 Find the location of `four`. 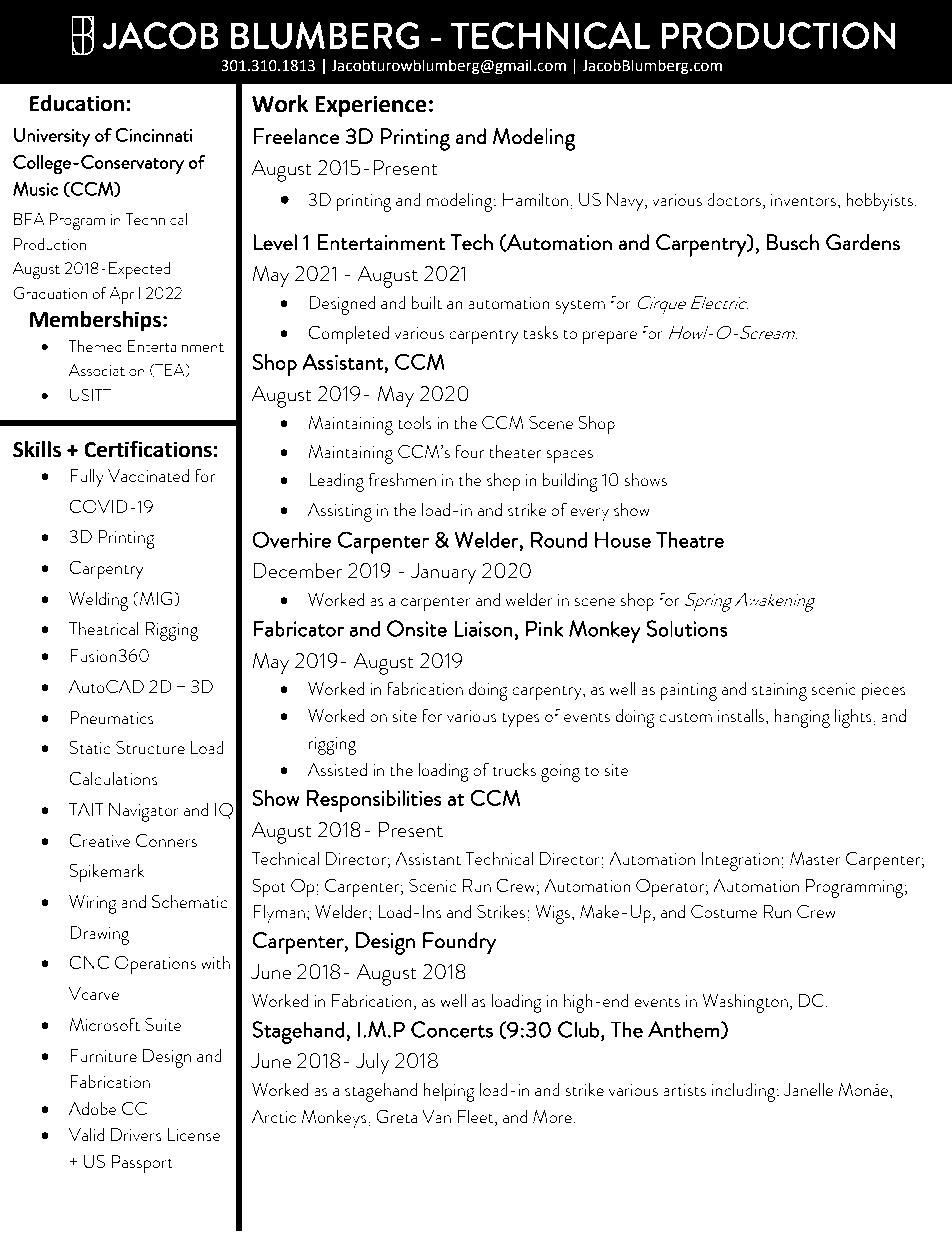

four is located at coordinates (470, 451).
